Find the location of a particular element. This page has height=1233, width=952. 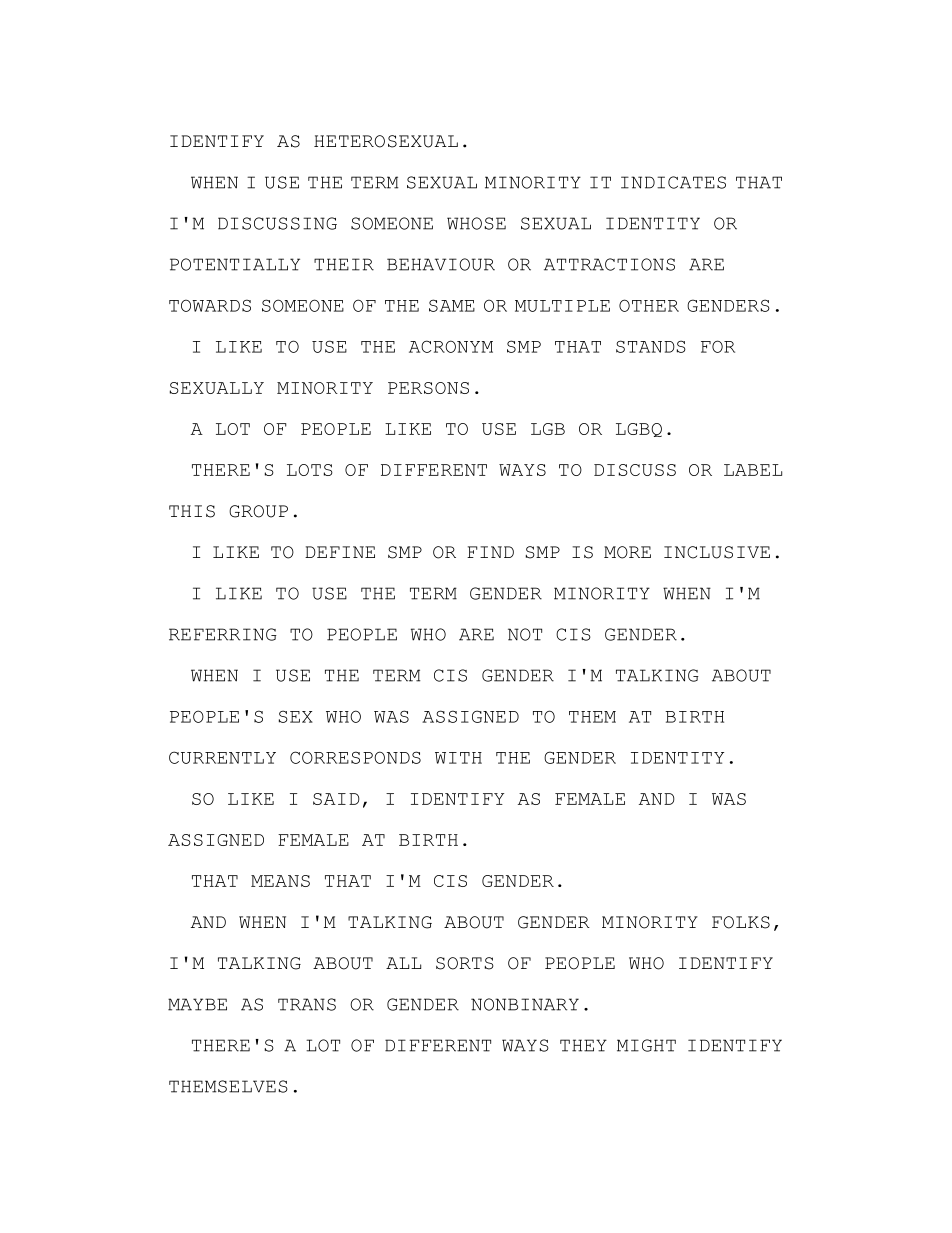

TRANS is located at coordinates (307, 1004).
